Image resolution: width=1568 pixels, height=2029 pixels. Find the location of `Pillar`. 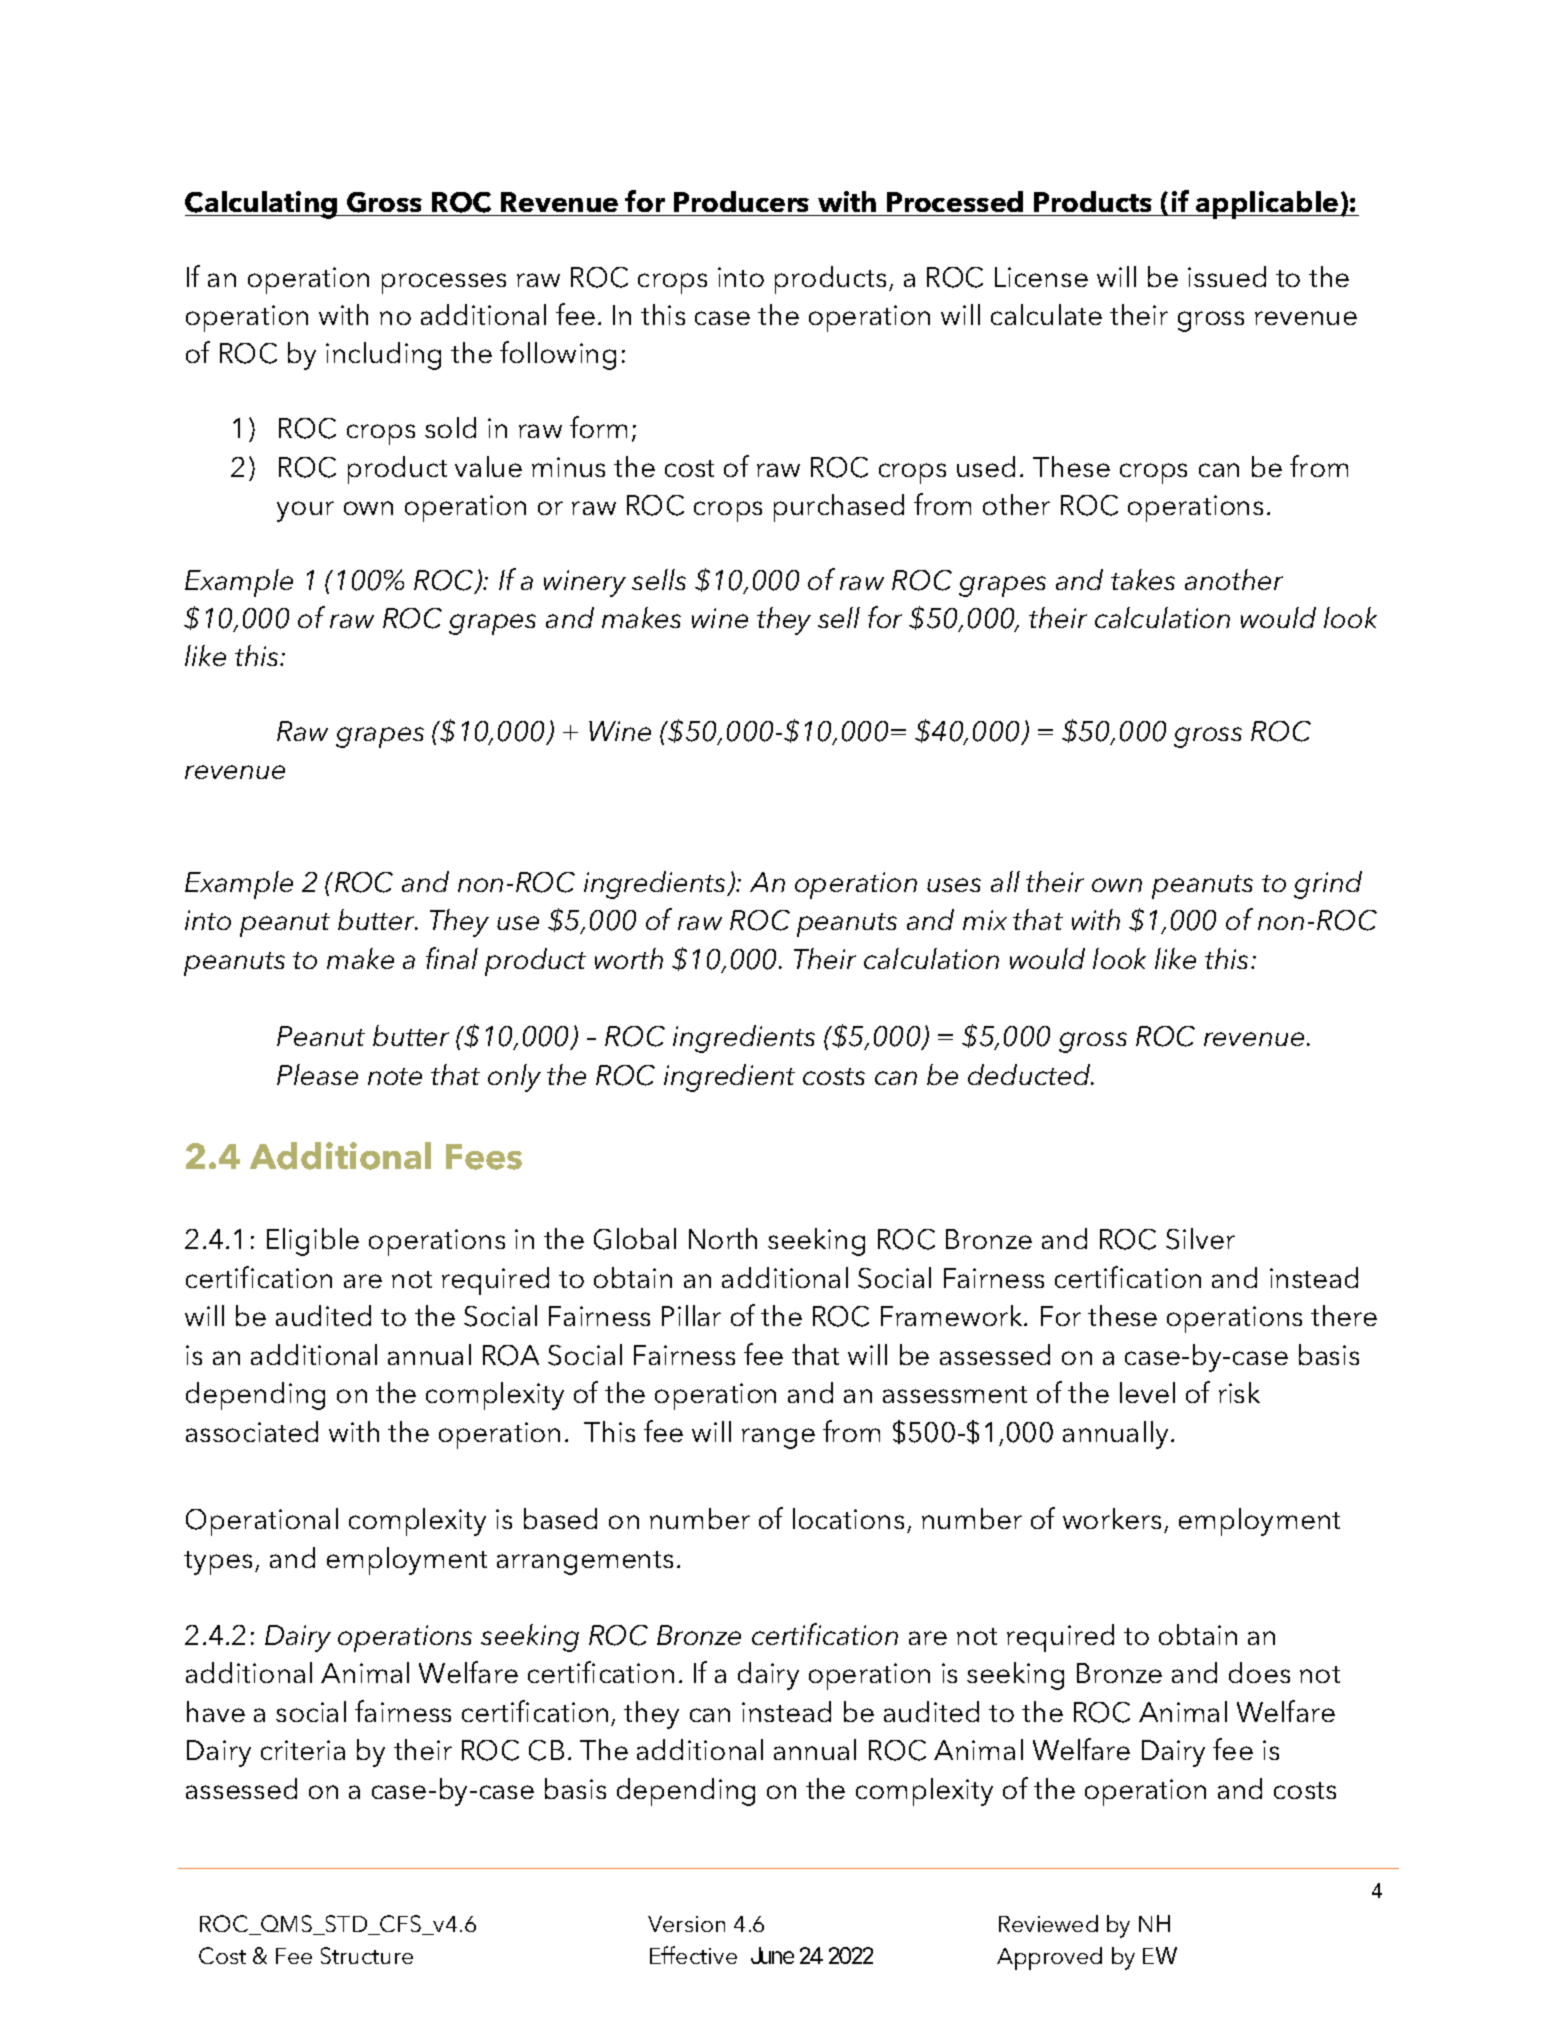

Pillar is located at coordinates (691, 1315).
